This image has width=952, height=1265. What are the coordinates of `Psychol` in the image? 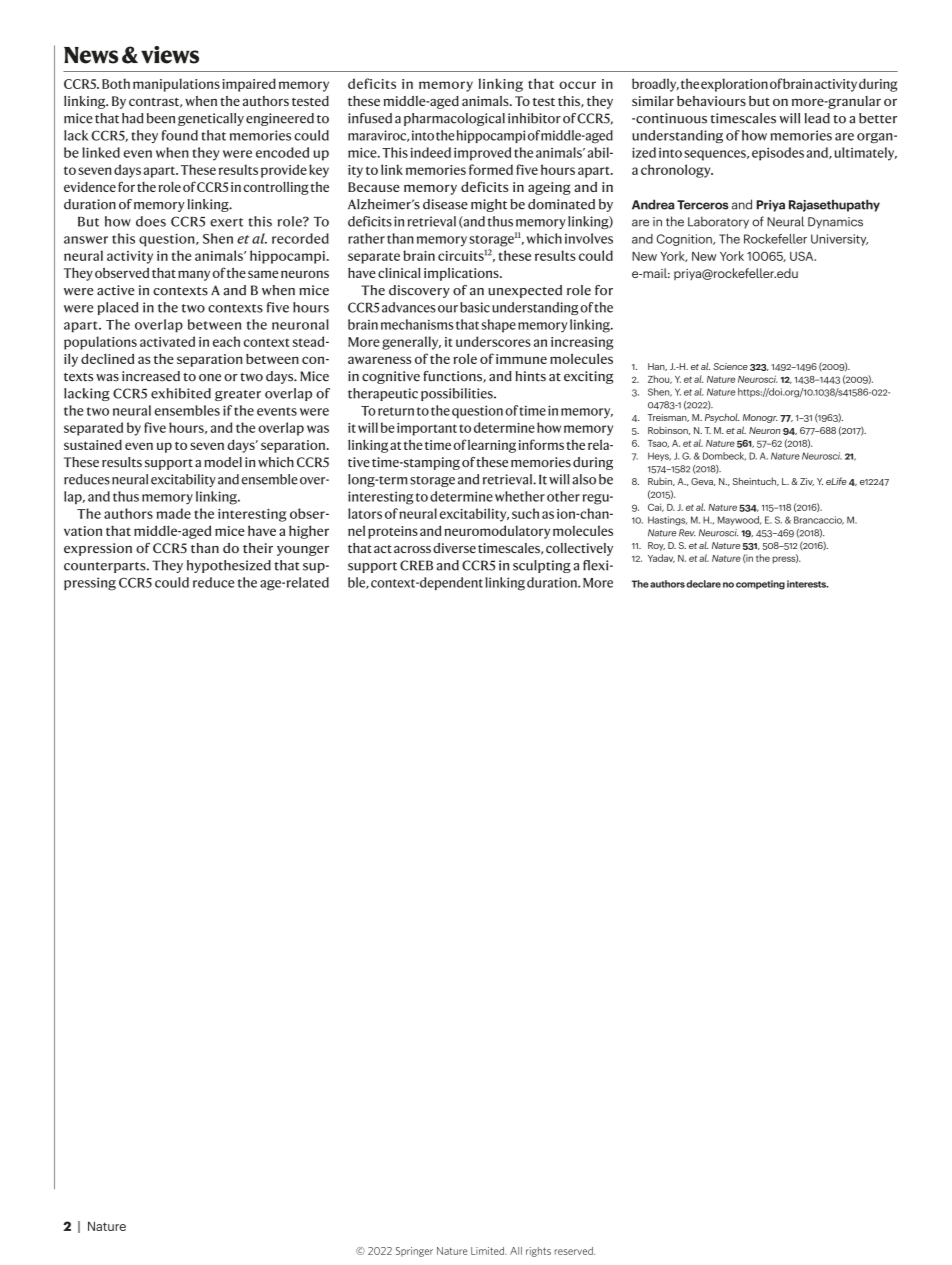 It's located at (722, 418).
